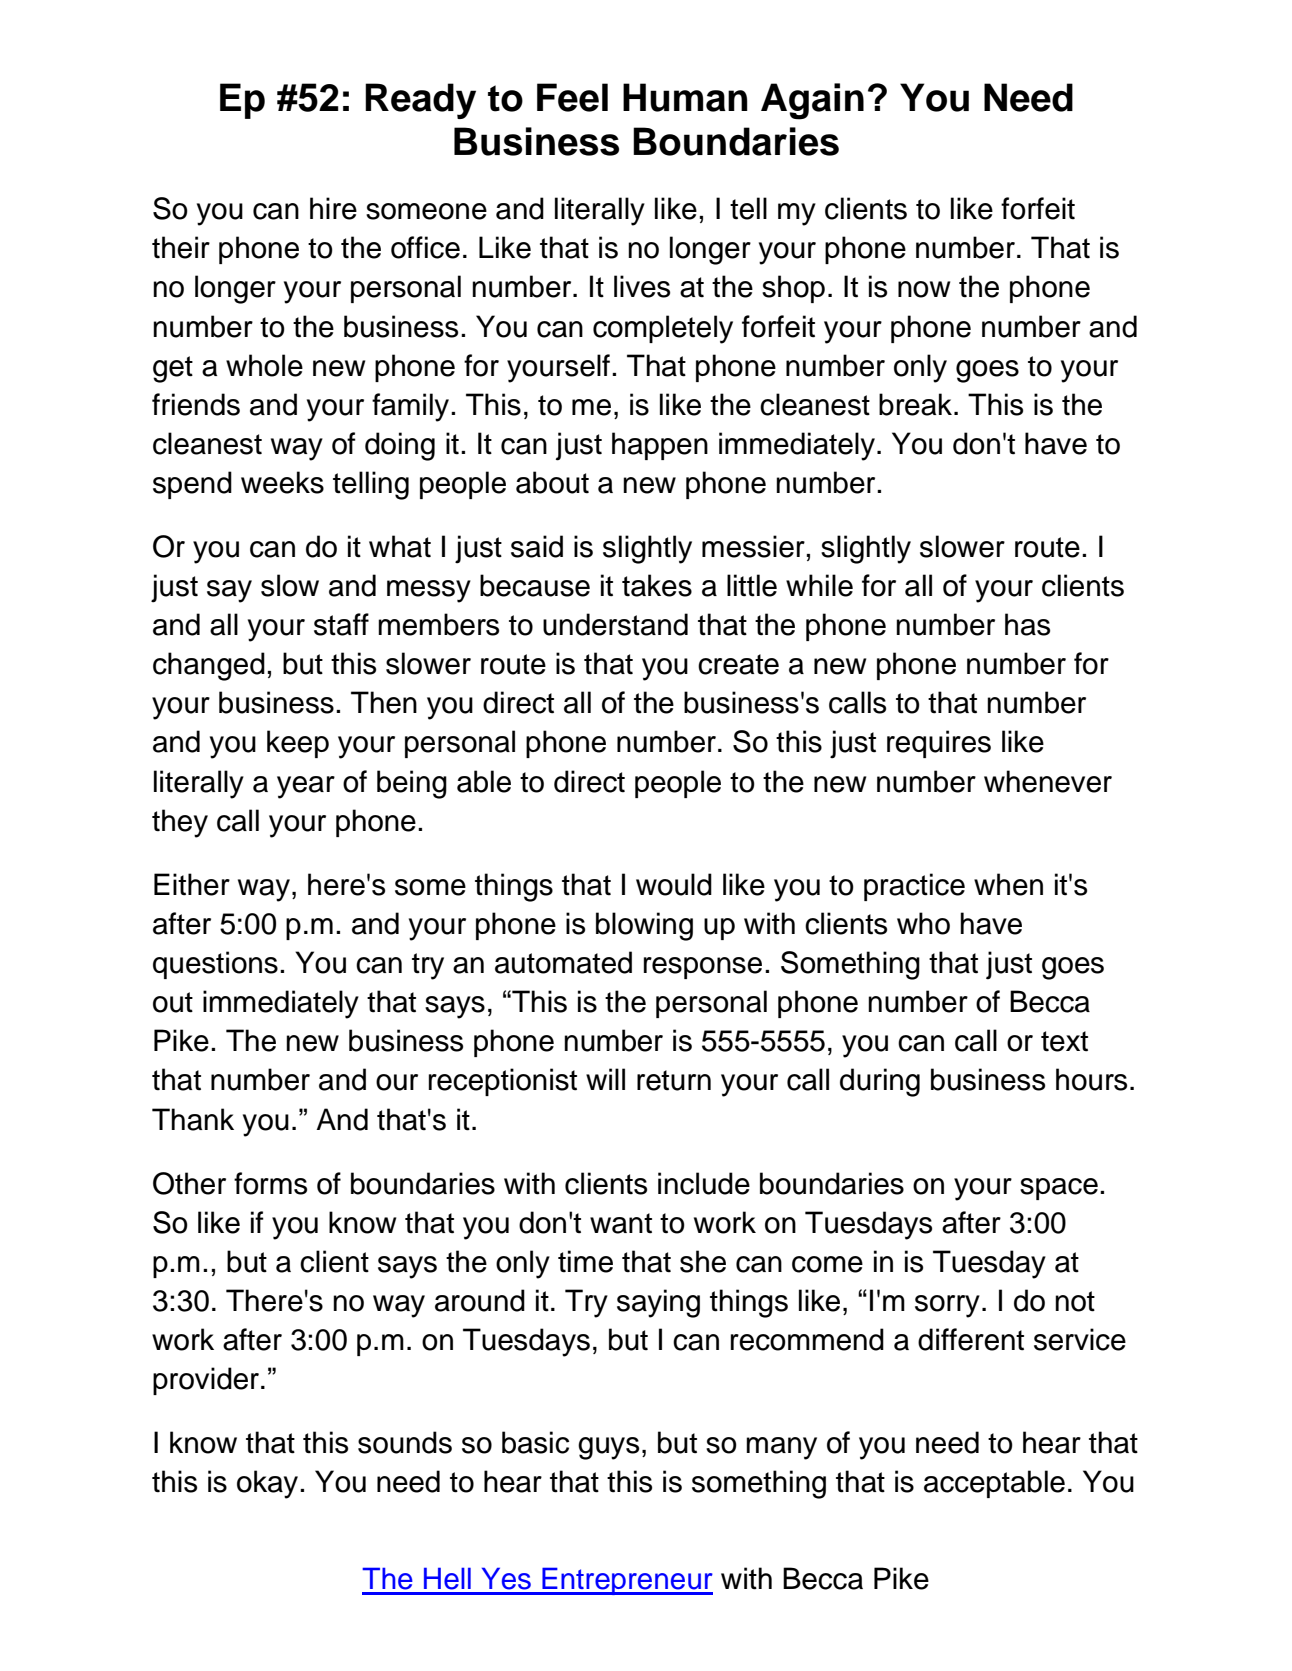 The image size is (1292, 1671). What do you see at coordinates (812, 101) in the document?
I see `Again` at bounding box center [812, 101].
